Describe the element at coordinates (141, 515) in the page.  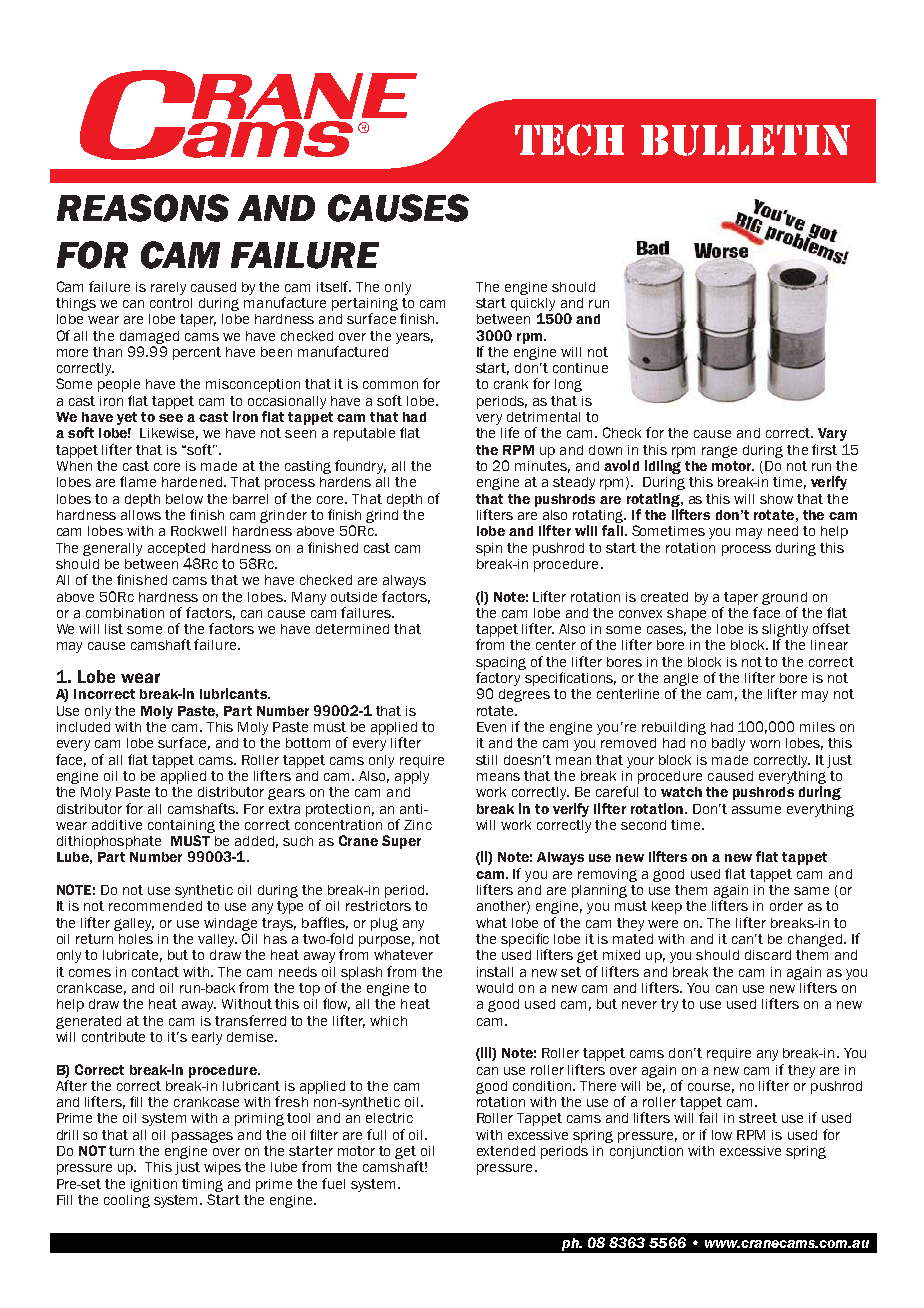
I see `allows` at that location.
